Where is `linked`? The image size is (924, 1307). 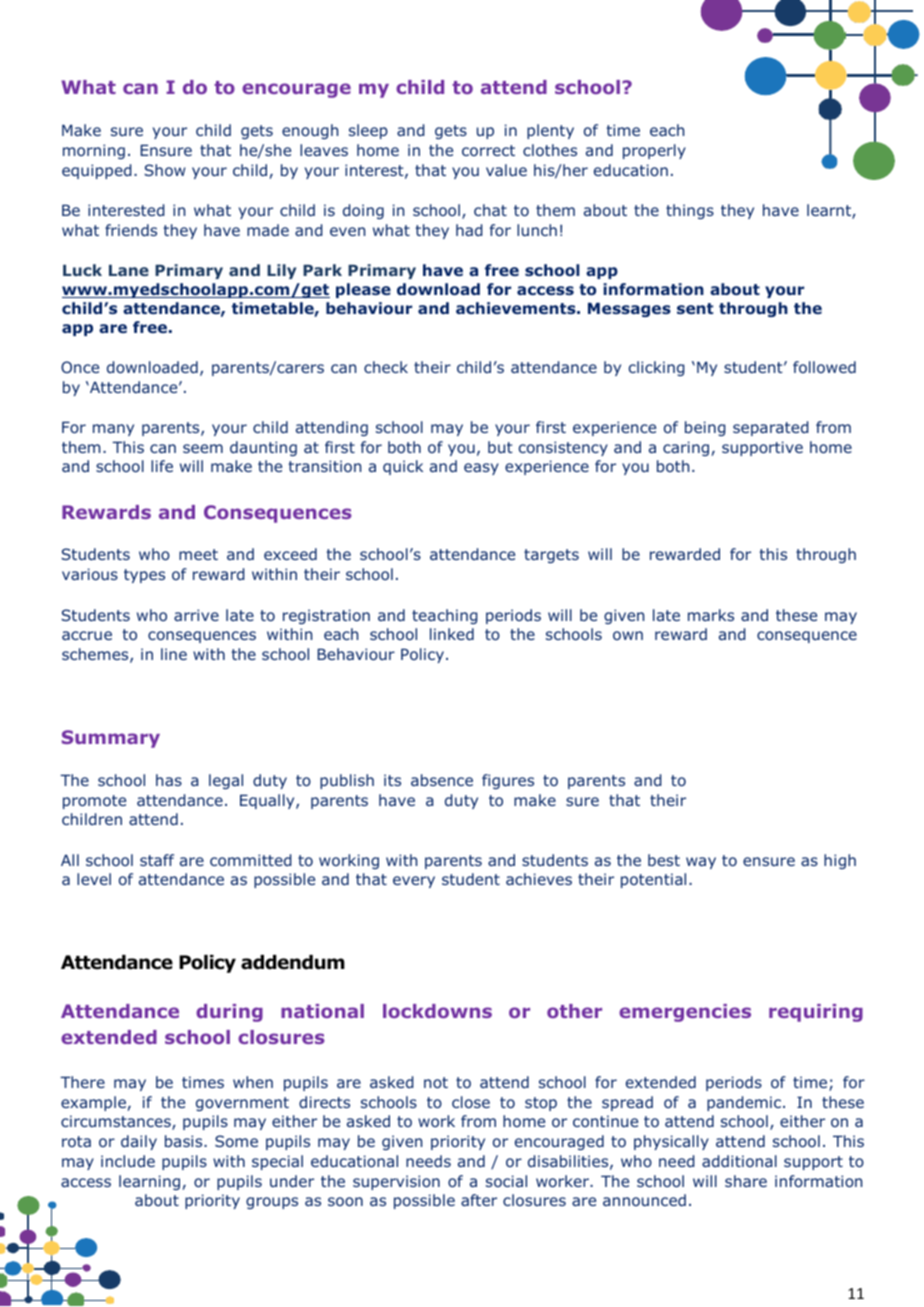 linked is located at coordinates (452, 634).
